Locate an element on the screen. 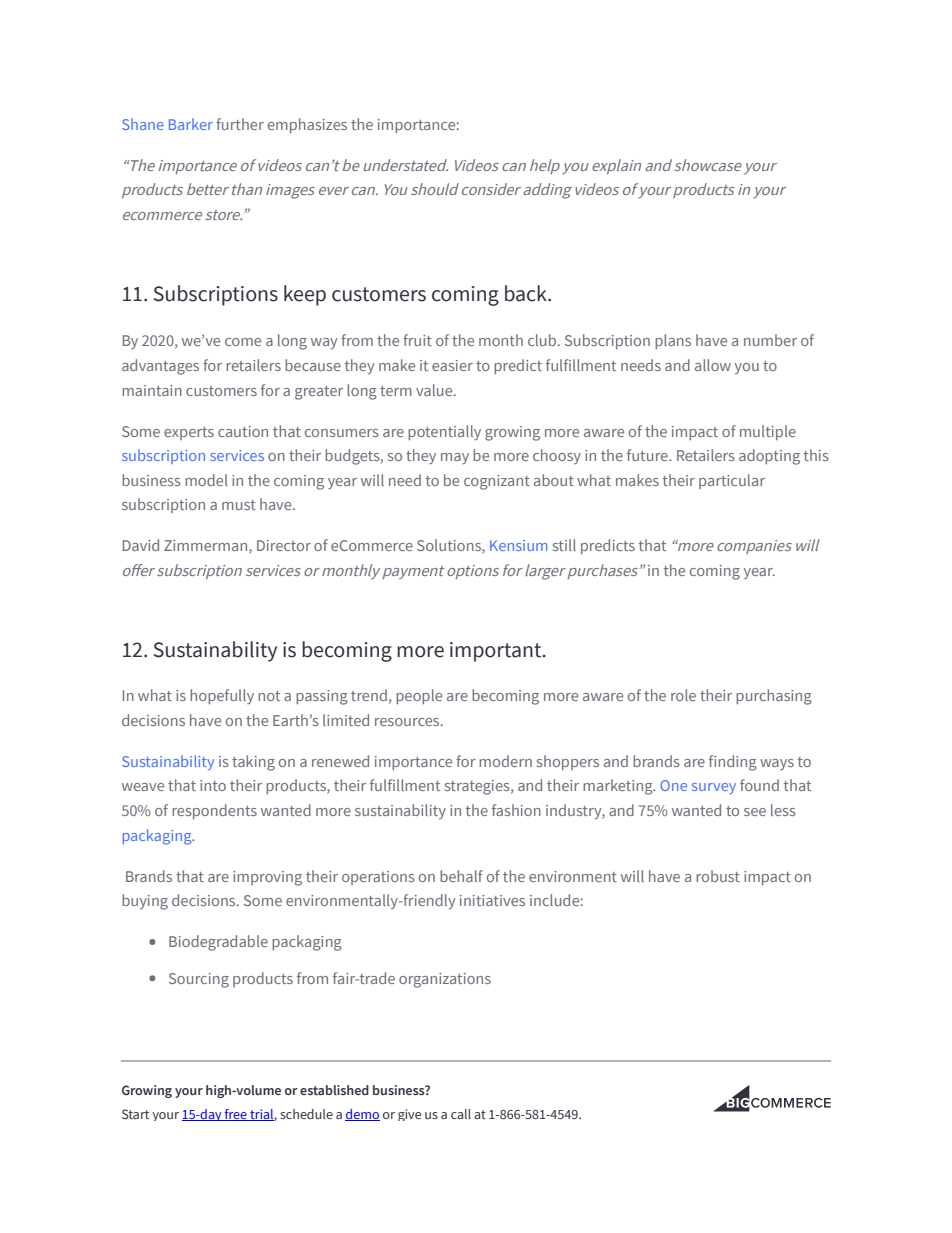  number is located at coordinates (770, 340).
